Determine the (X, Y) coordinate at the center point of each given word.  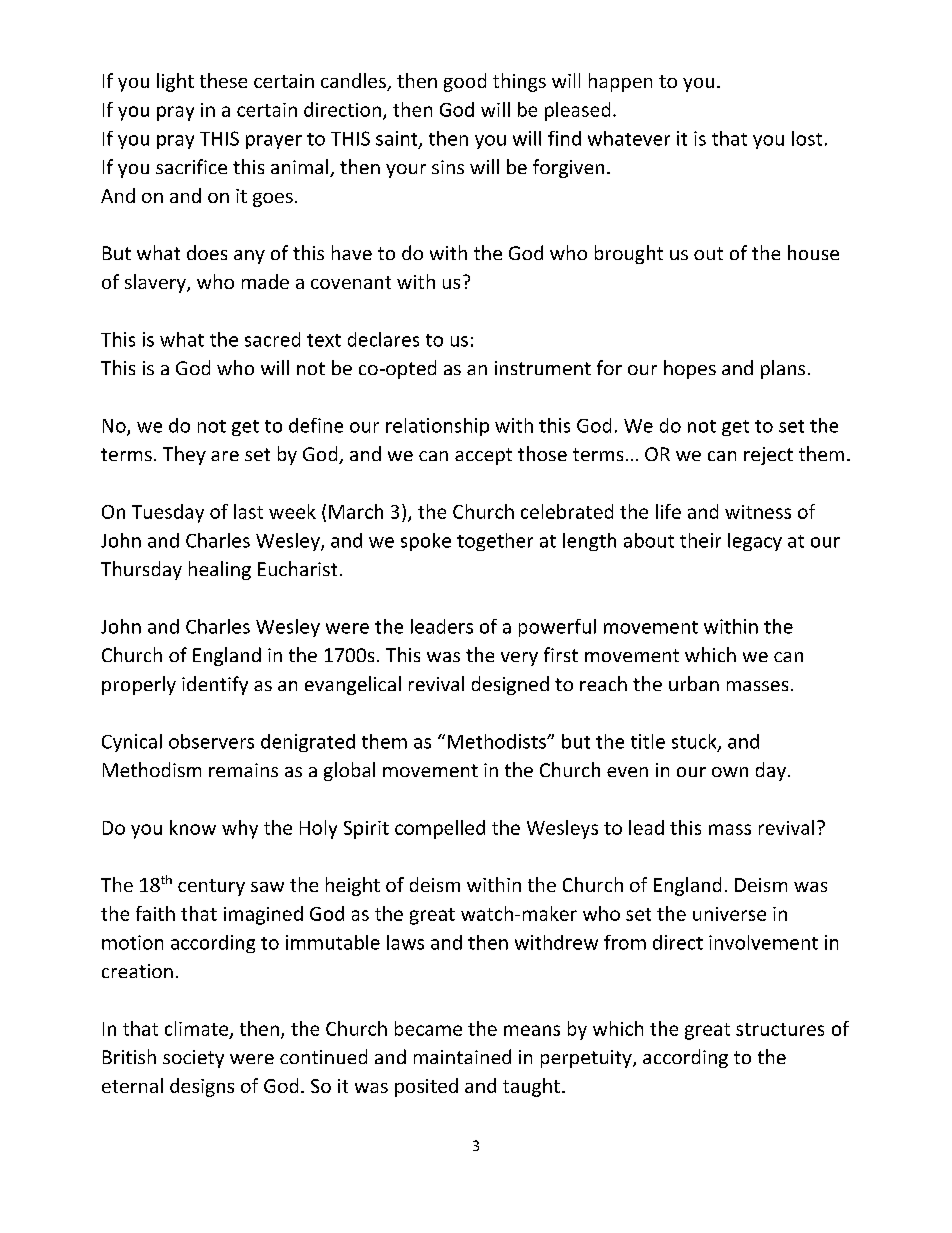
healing (220, 570)
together (495, 542)
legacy (755, 542)
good (465, 82)
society (193, 1059)
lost (807, 138)
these (223, 80)
